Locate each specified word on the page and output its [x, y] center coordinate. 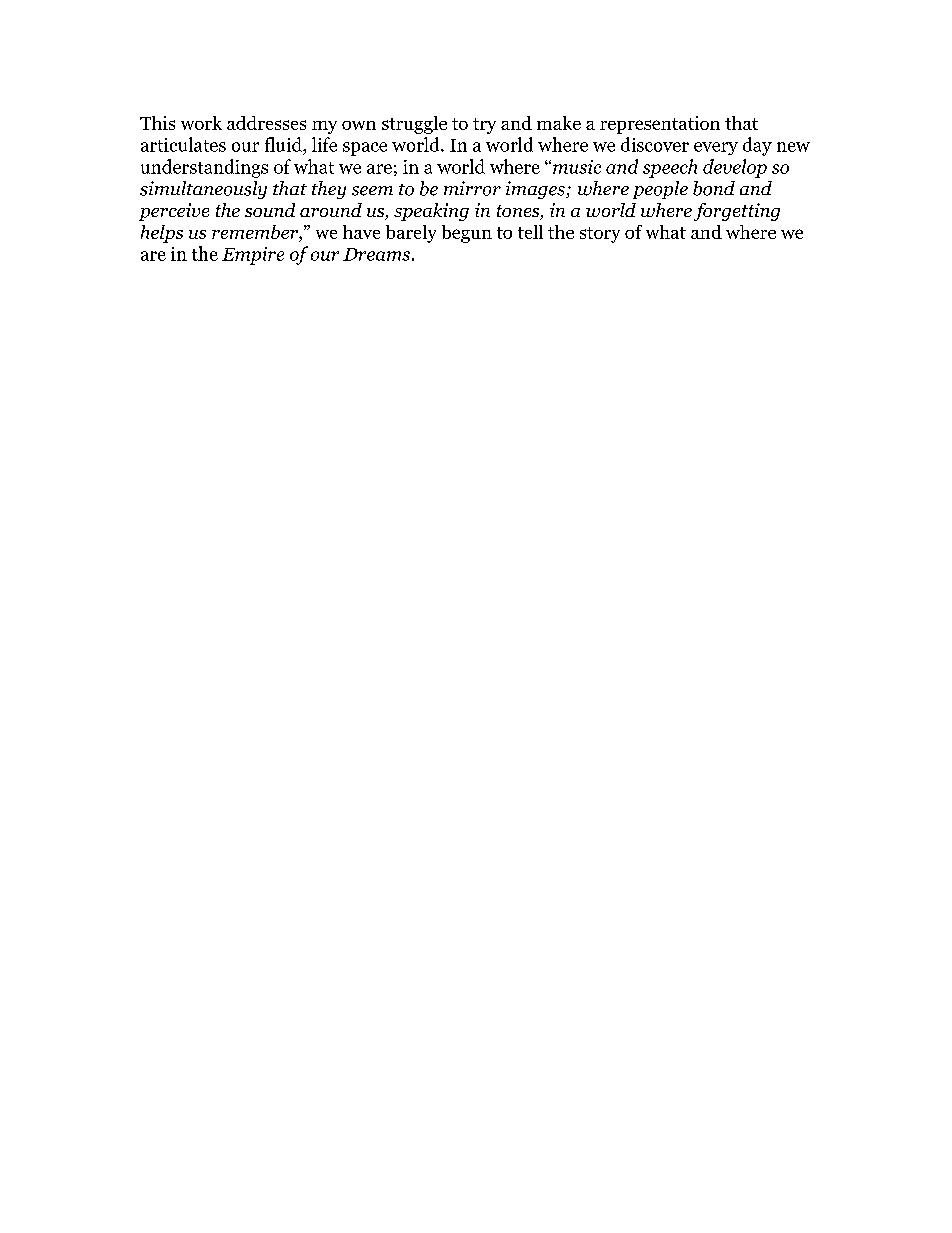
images [536, 190]
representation [660, 125]
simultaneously [203, 190]
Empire [253, 256]
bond [714, 188]
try [484, 126]
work [201, 123]
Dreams [376, 254]
